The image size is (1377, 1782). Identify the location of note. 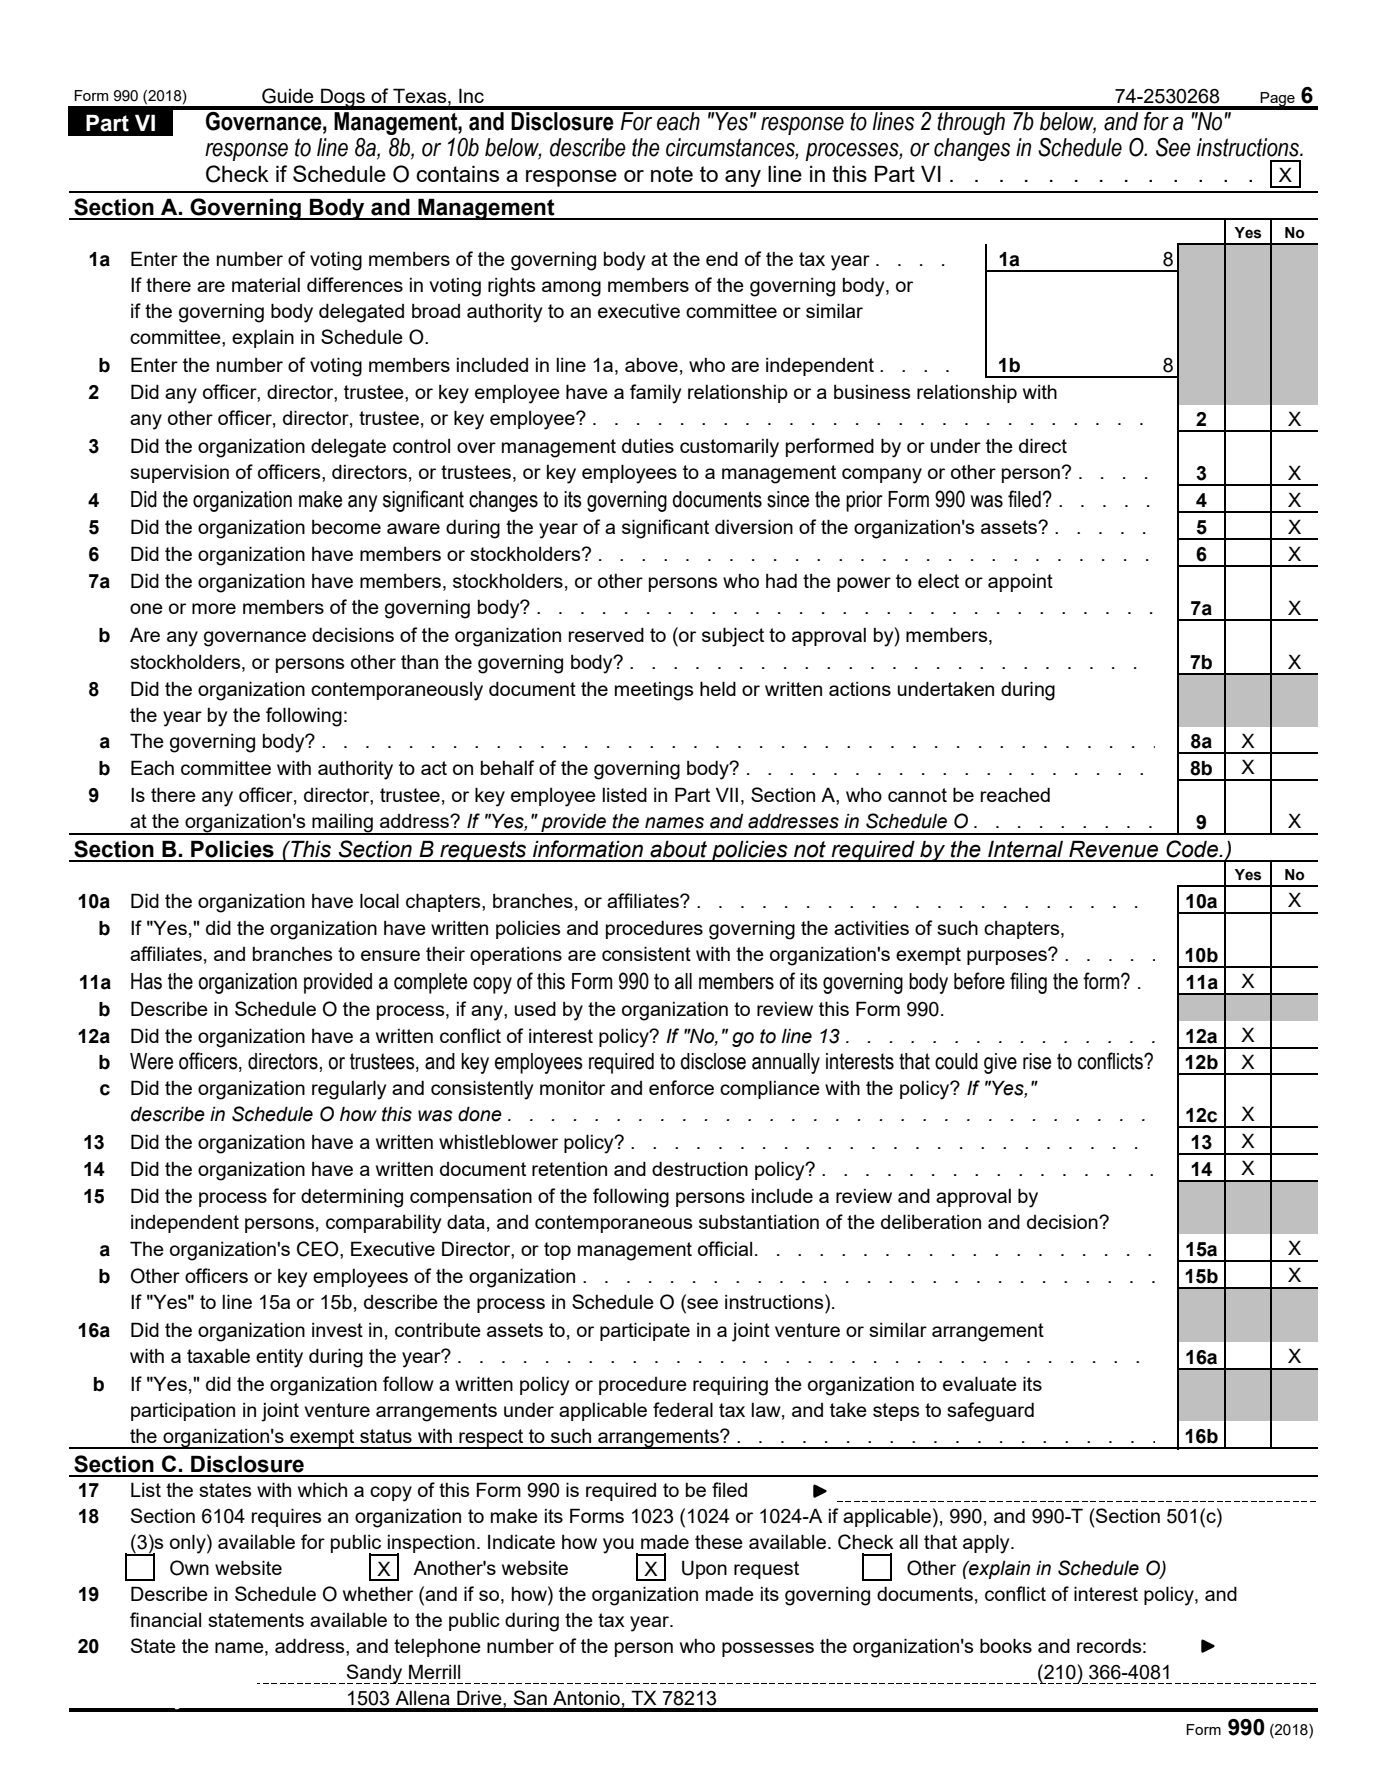
(672, 174).
